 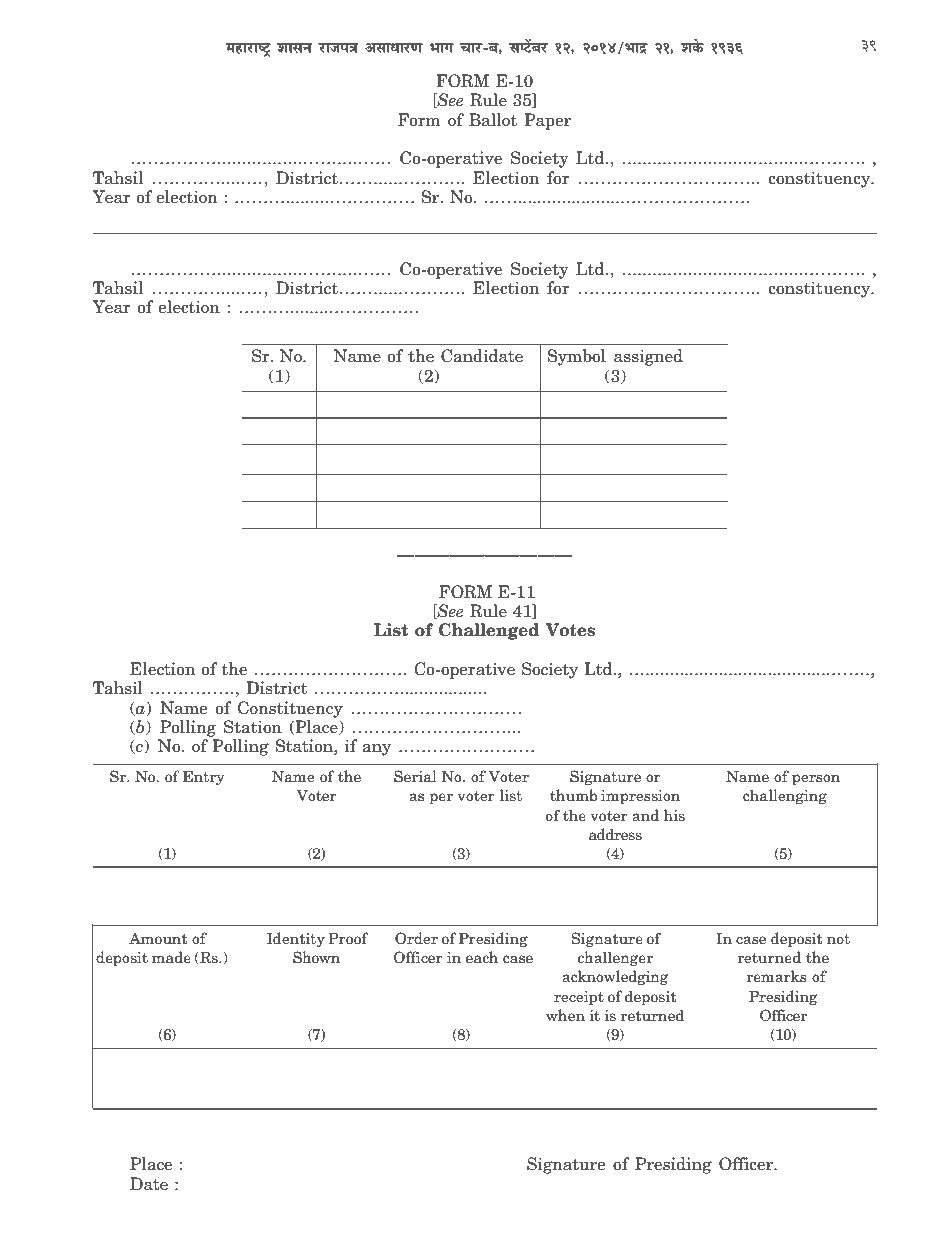 What do you see at coordinates (570, 630) in the screenshot?
I see `Votes` at bounding box center [570, 630].
